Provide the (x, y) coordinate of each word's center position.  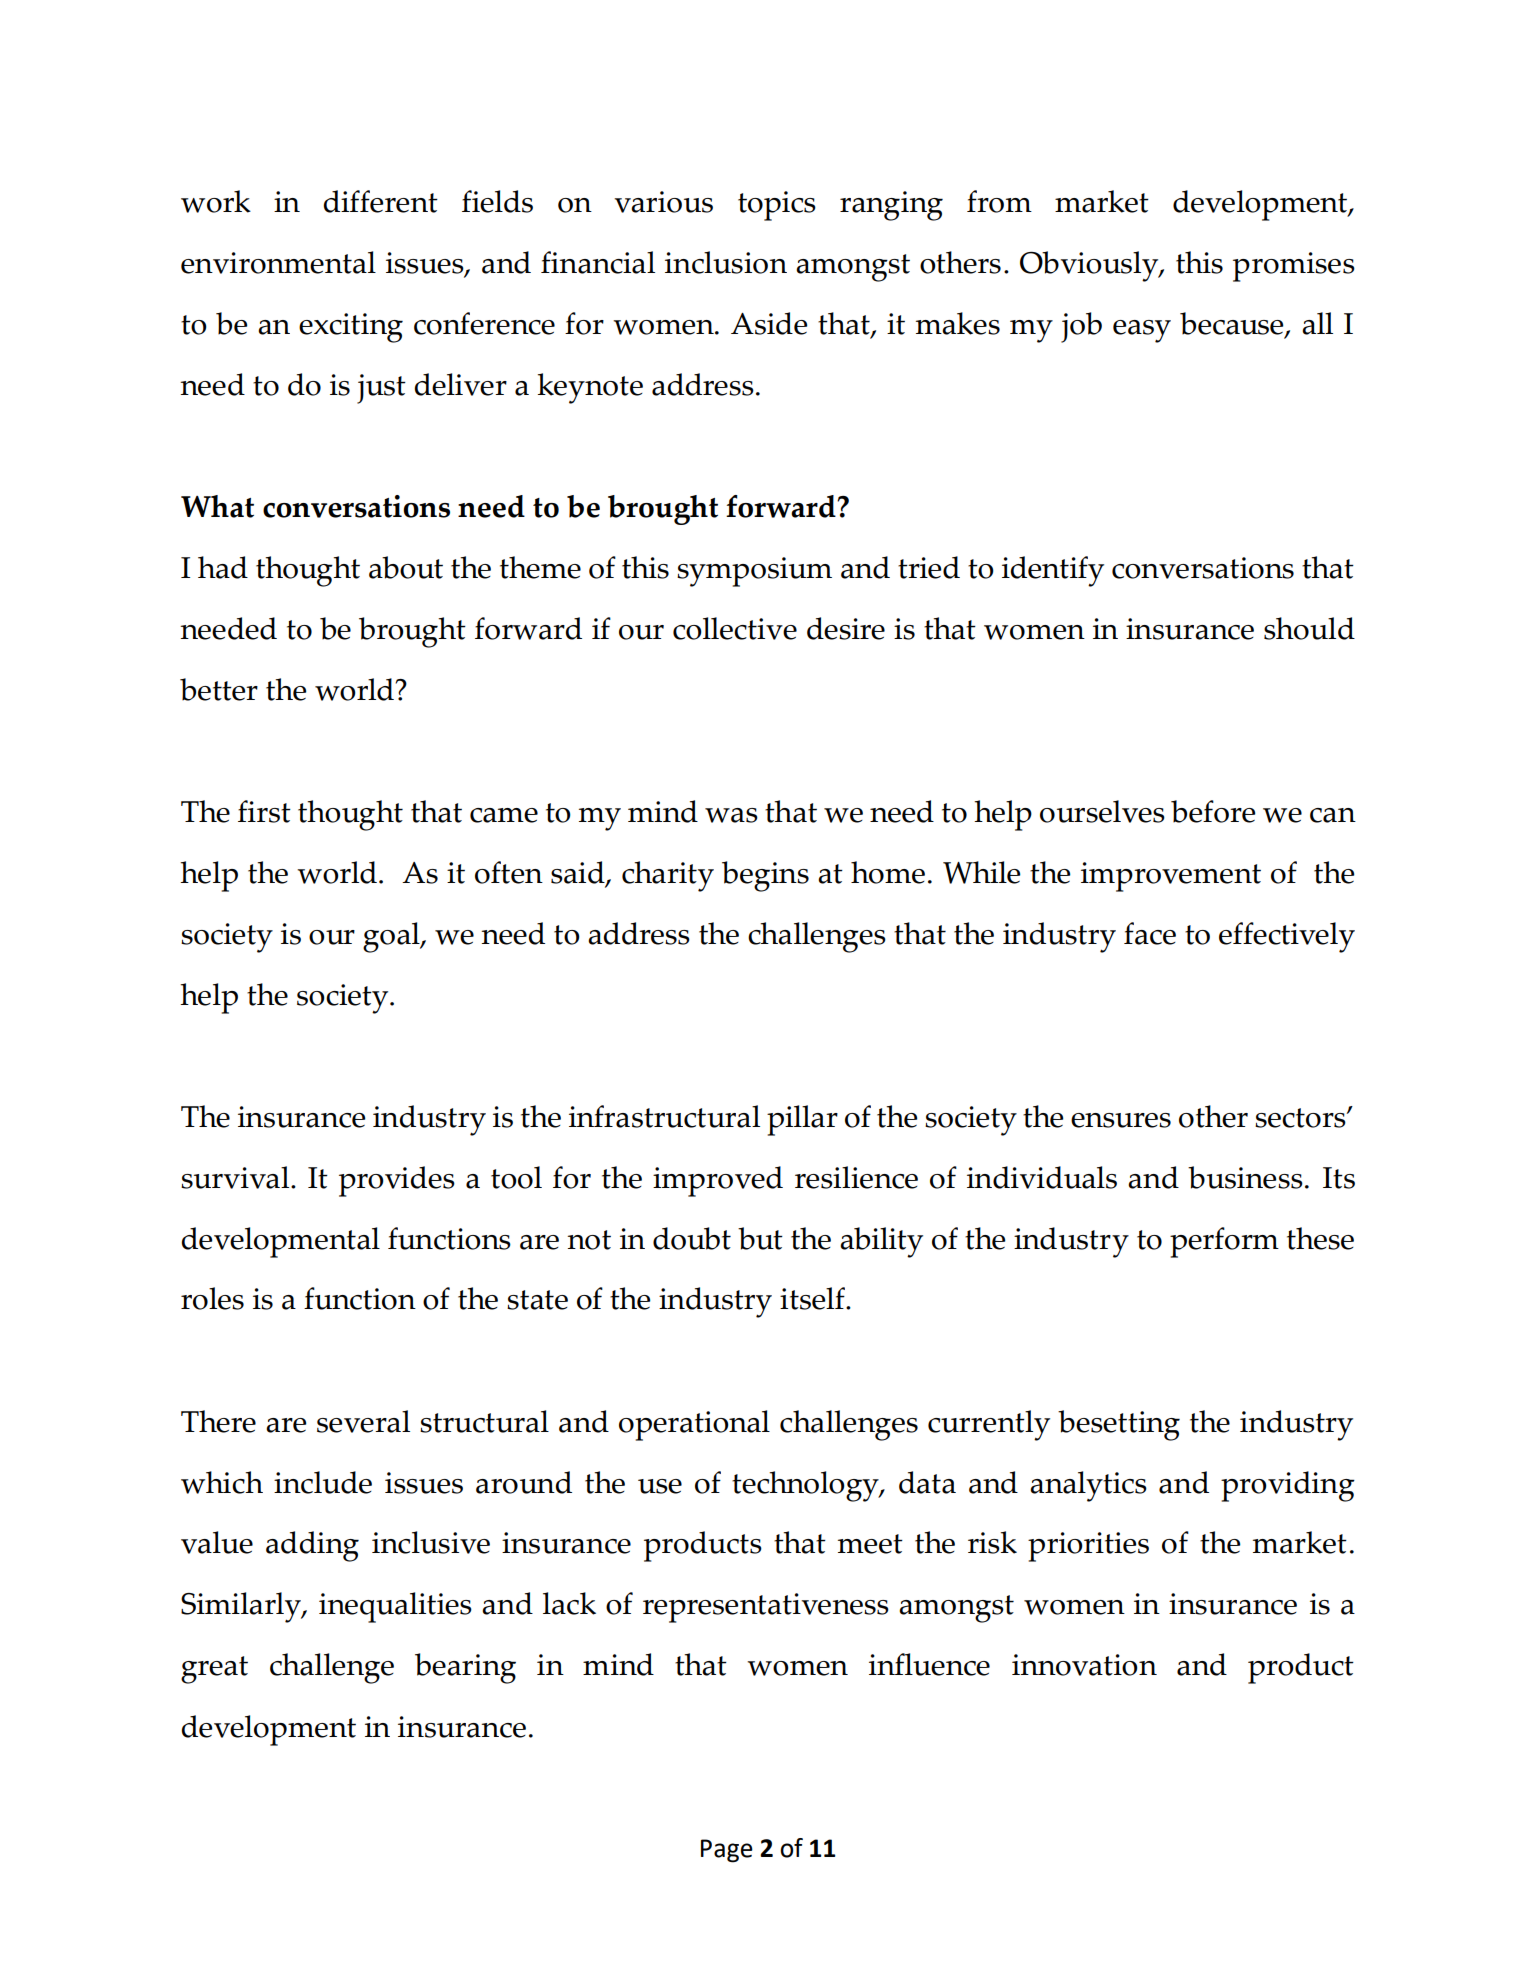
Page (727, 1851)
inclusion (726, 262)
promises (1294, 267)
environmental (278, 262)
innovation (1084, 1665)
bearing (465, 1668)
